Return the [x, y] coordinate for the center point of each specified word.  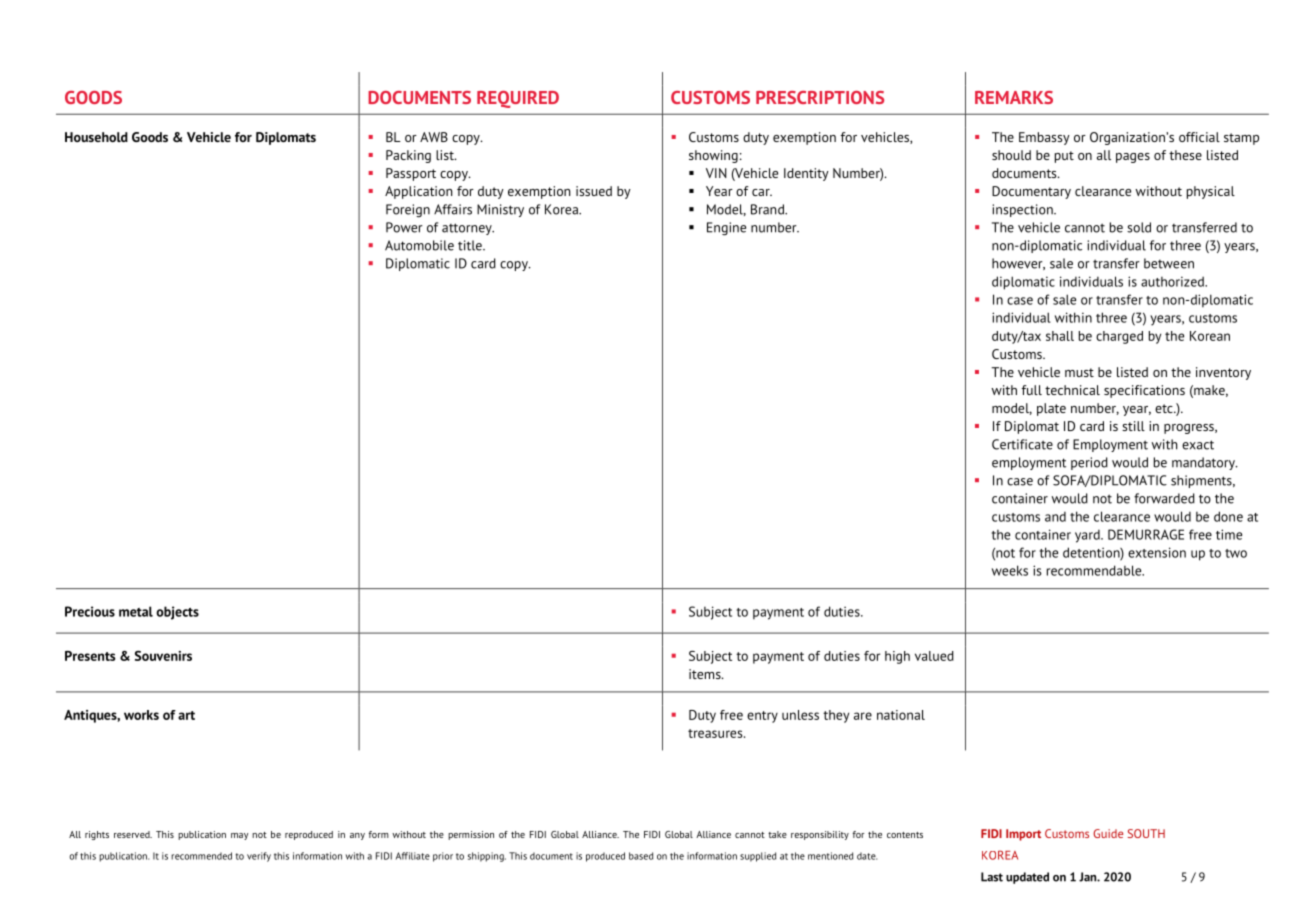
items [706, 674]
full [1032, 390]
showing [713, 156]
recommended [201, 856]
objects [177, 613]
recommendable [1095, 570]
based [641, 856]
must [1079, 372]
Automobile [419, 245]
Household [96, 137]
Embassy [1044, 138]
